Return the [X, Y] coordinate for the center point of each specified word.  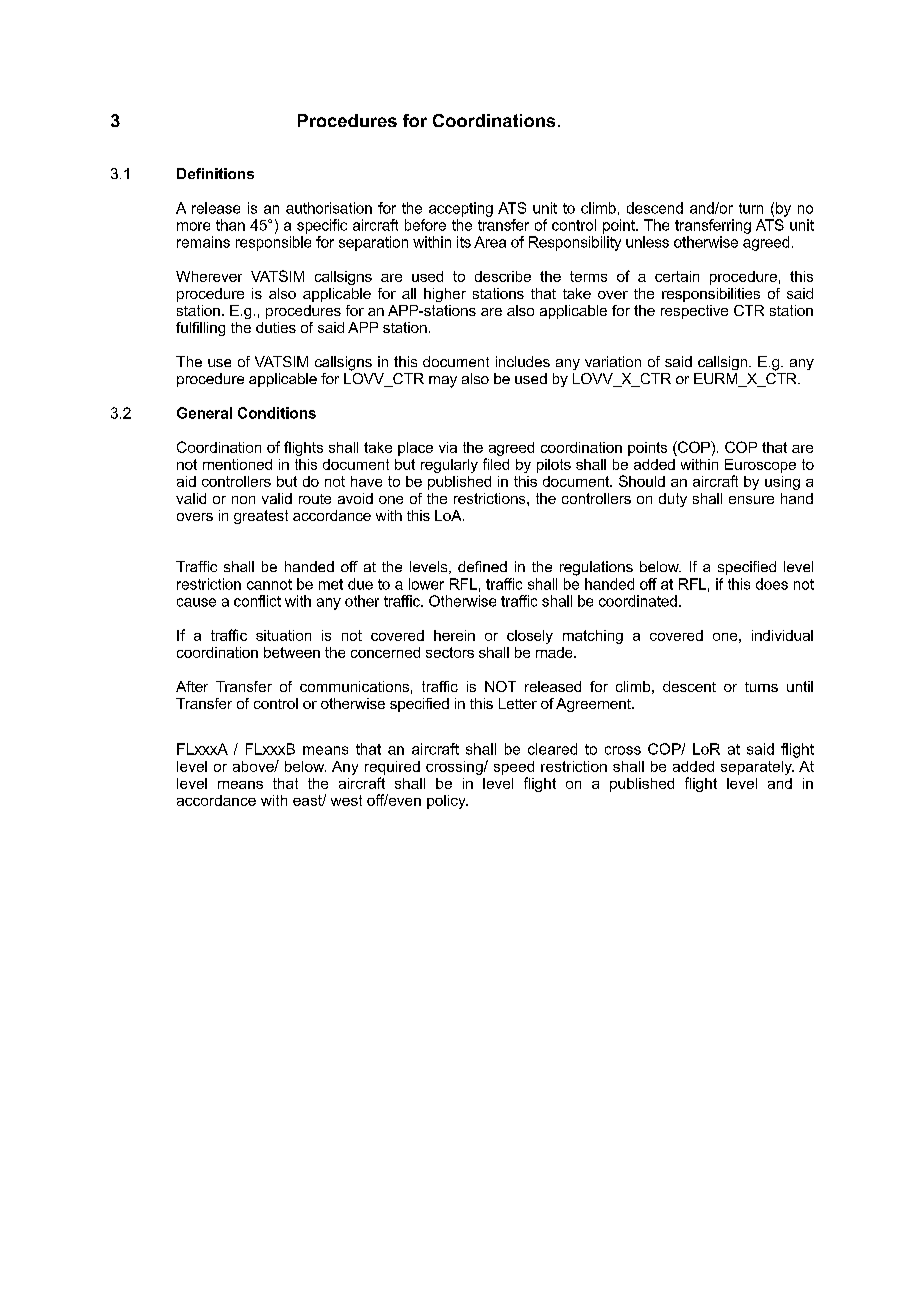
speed [514, 768]
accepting [461, 209]
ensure [751, 500]
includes [523, 361]
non [243, 500]
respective [694, 312]
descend [655, 208]
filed [496, 464]
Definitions [215, 173]
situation [283, 635]
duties [276, 327]
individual [782, 635]
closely [530, 637]
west [346, 800]
